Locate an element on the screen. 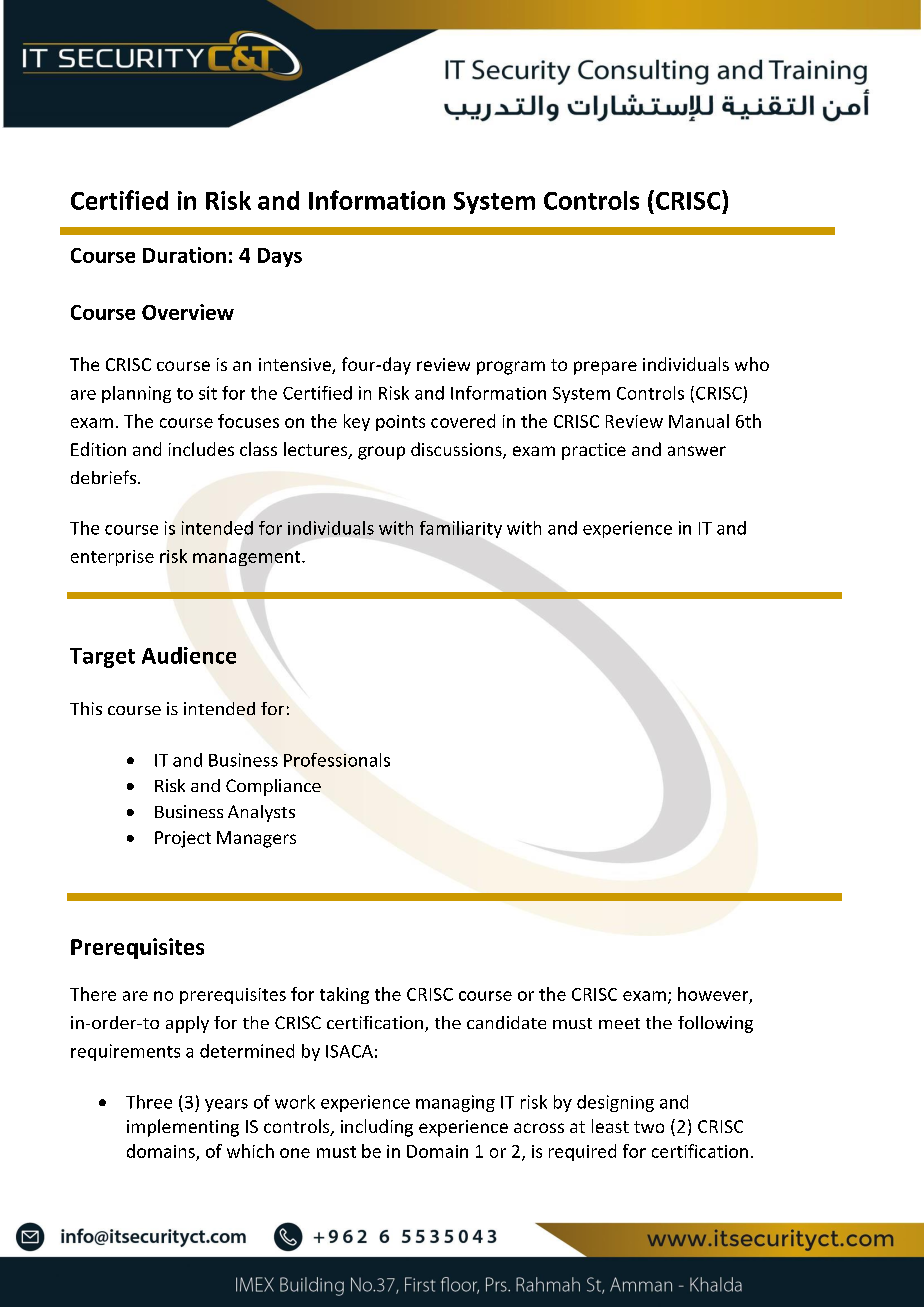 The image size is (924, 1307). Professionals is located at coordinates (337, 760).
